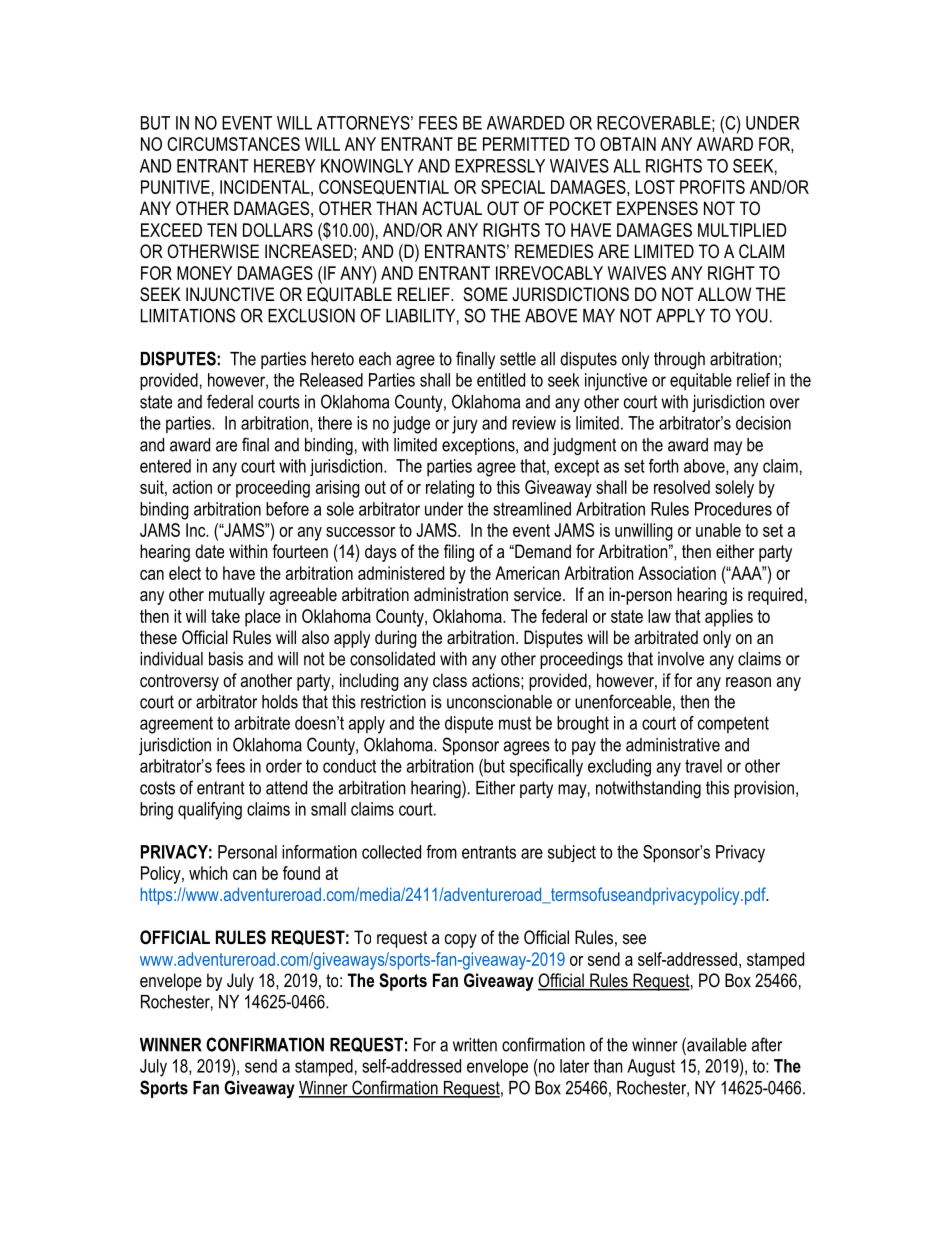 The height and width of the page is (1233, 952). Describe the element at coordinates (287, 509) in the page. I see `before` at that location.
